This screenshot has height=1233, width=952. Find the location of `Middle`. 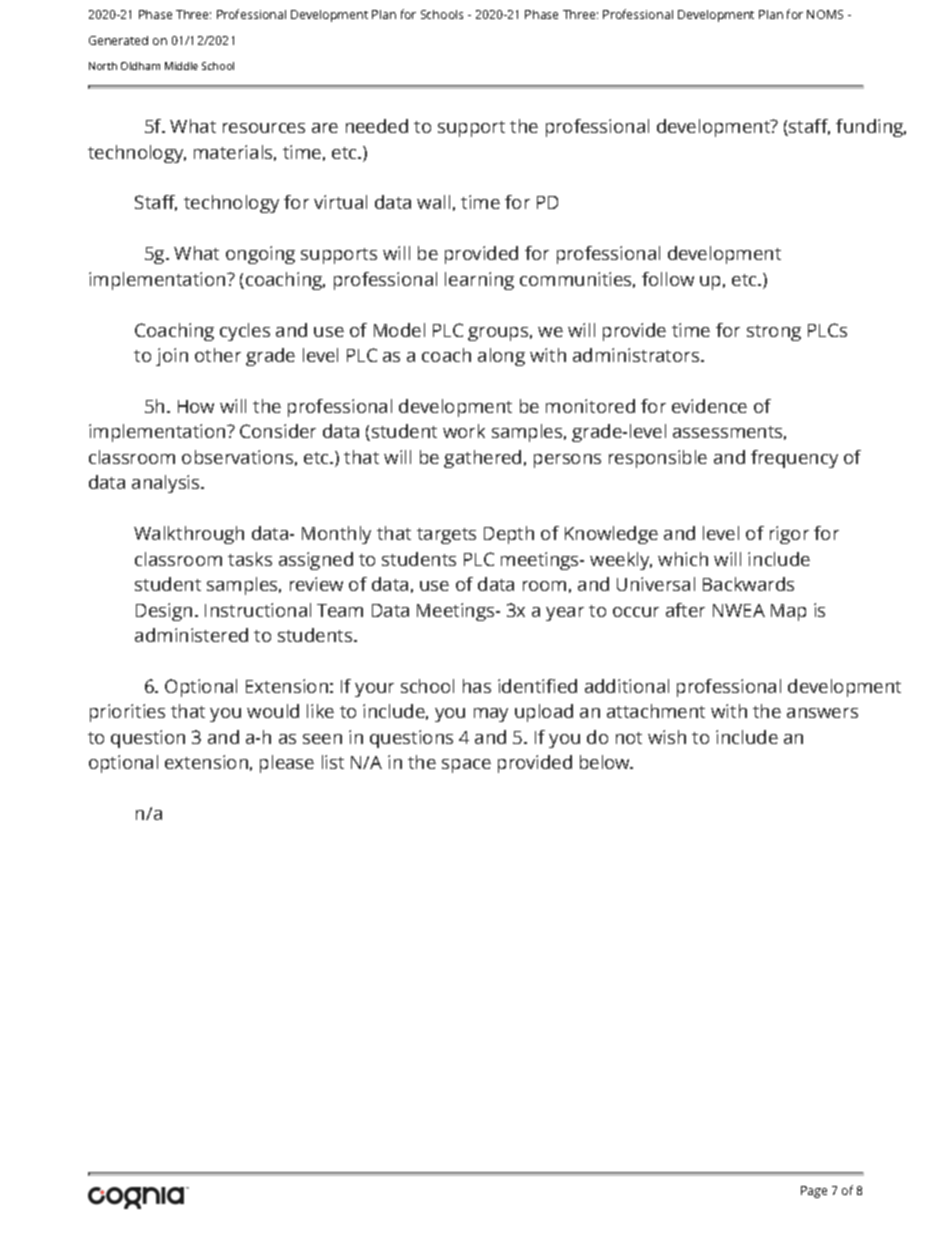

Middle is located at coordinates (181, 66).
